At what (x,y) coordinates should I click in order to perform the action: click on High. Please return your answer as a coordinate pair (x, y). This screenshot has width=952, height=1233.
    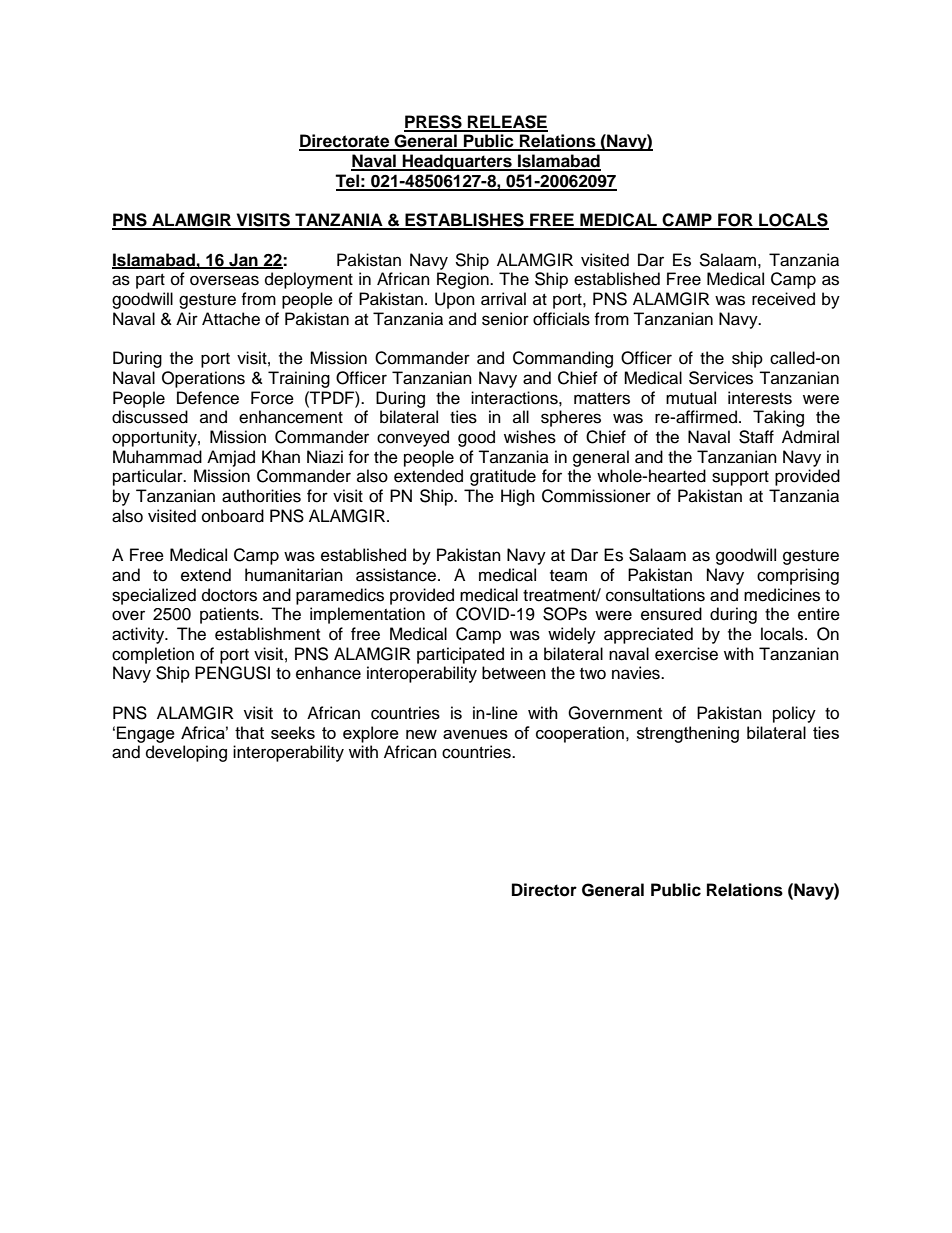
    Looking at the image, I should click on (518, 497).
